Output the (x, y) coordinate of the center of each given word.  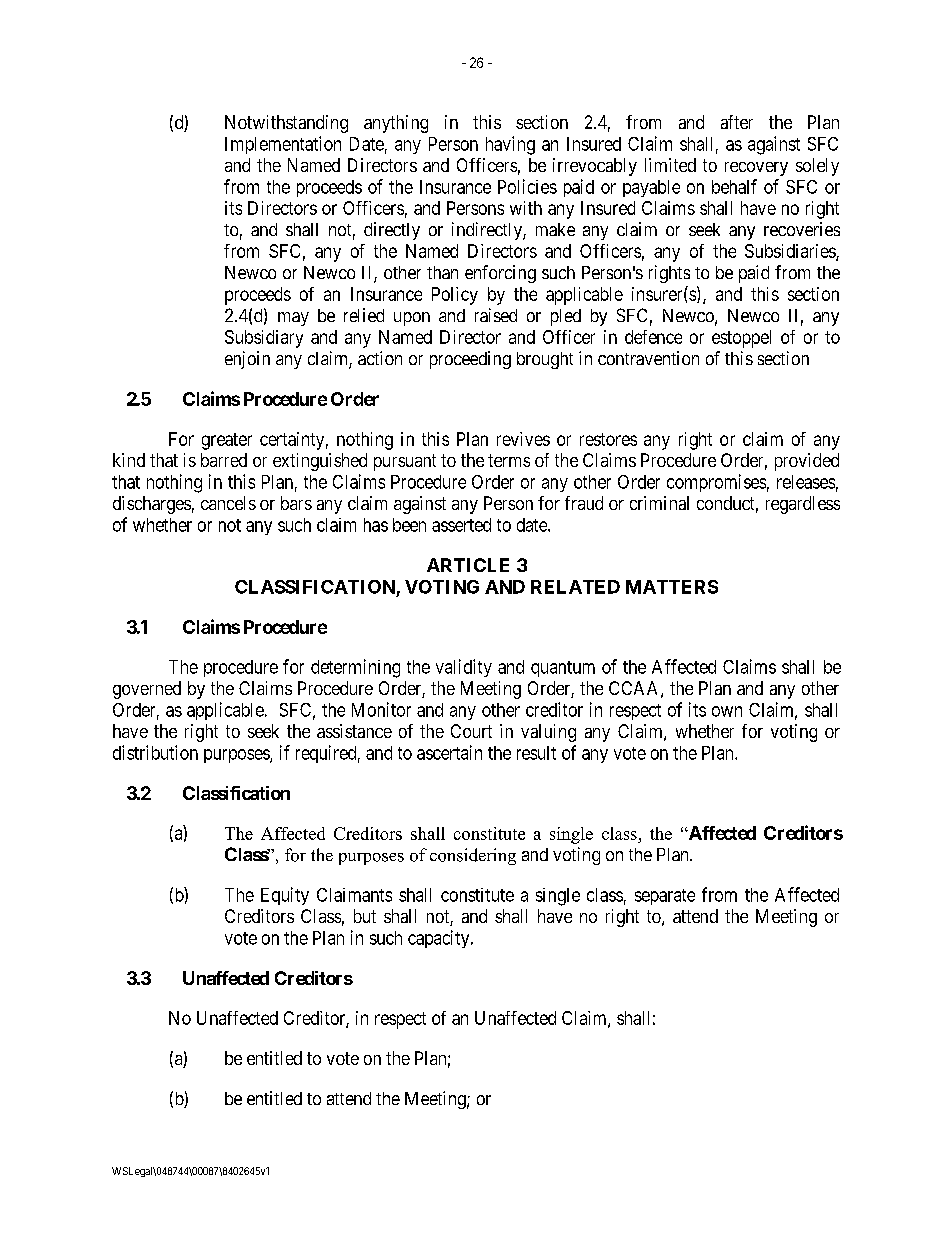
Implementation (283, 145)
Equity (285, 896)
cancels (228, 503)
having (510, 145)
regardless (803, 505)
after (737, 122)
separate (665, 897)
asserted (461, 525)
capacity (440, 939)
